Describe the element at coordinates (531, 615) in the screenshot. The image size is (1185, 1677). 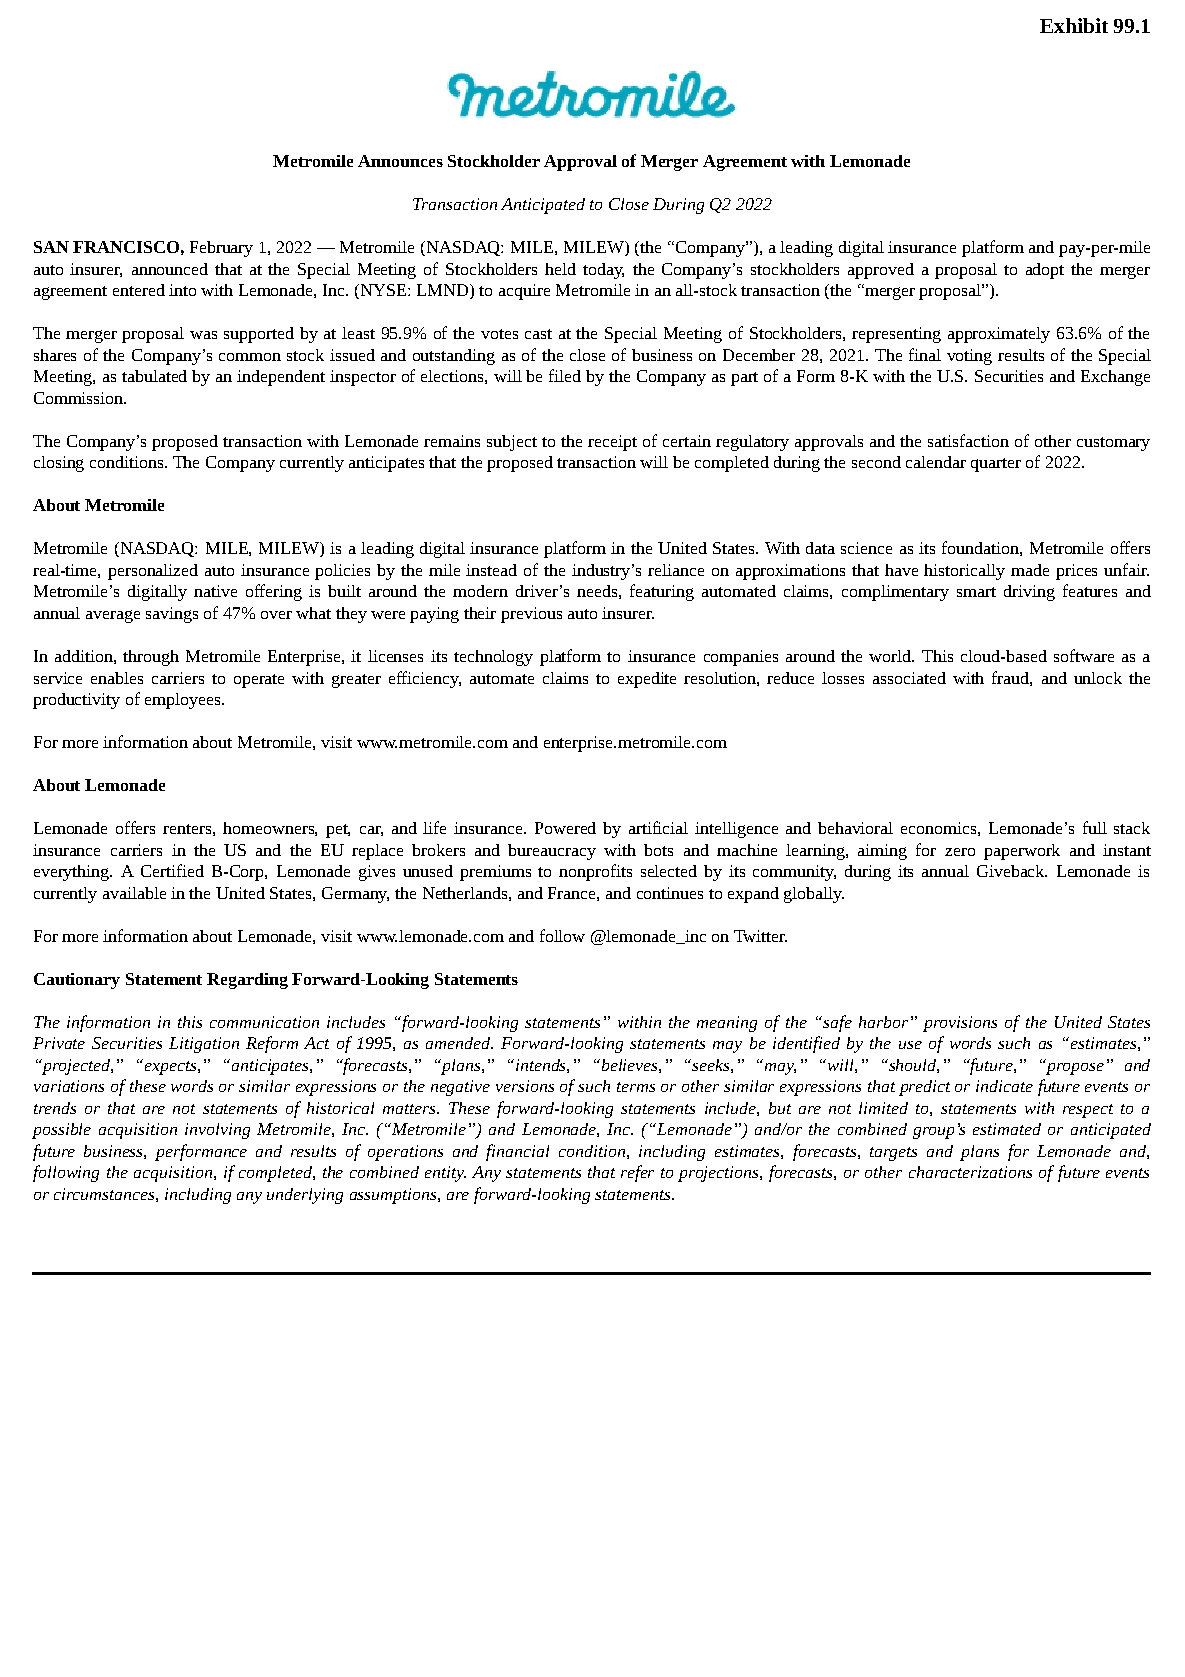
I see `previous` at that location.
